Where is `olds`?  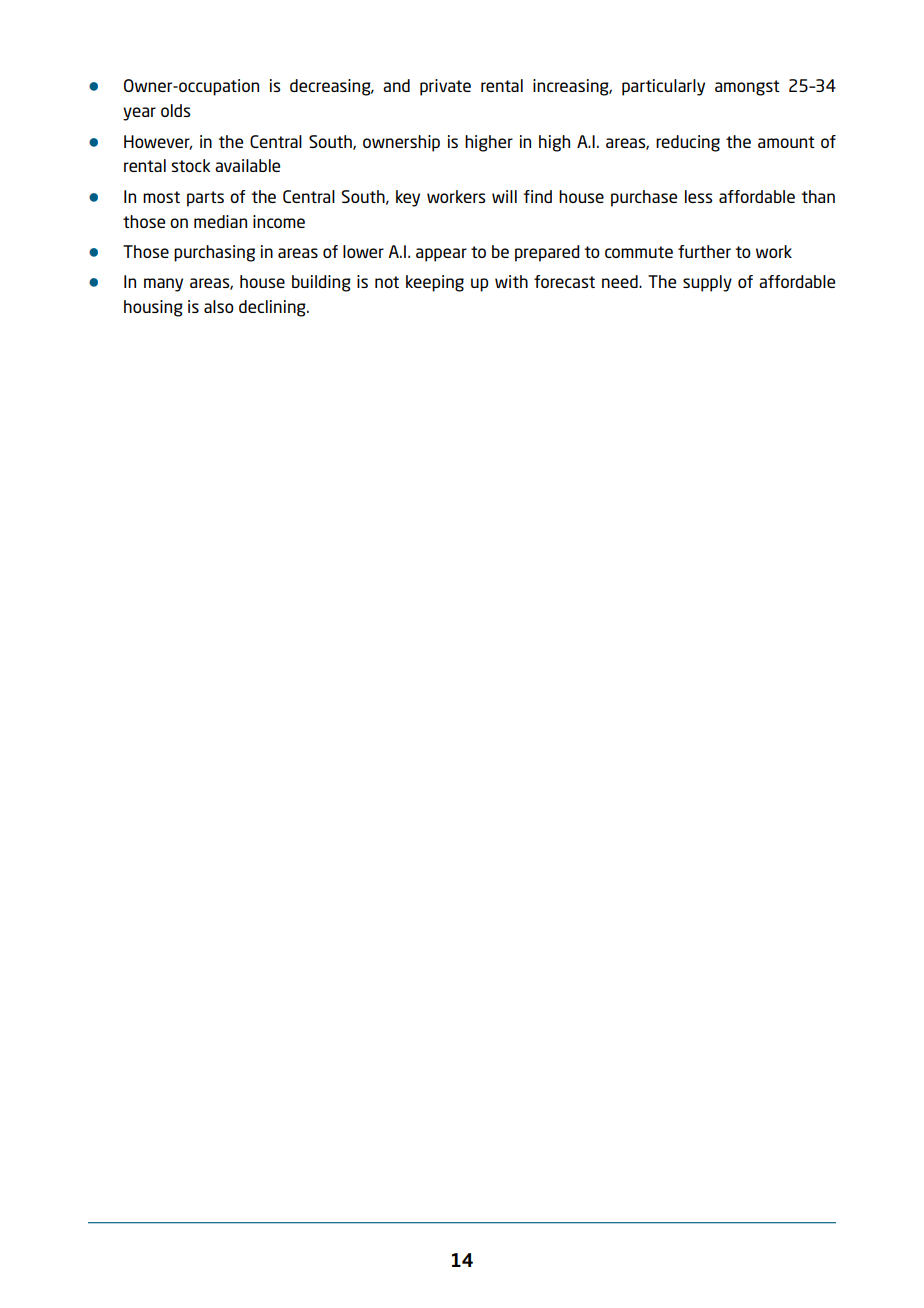
olds is located at coordinates (176, 110).
